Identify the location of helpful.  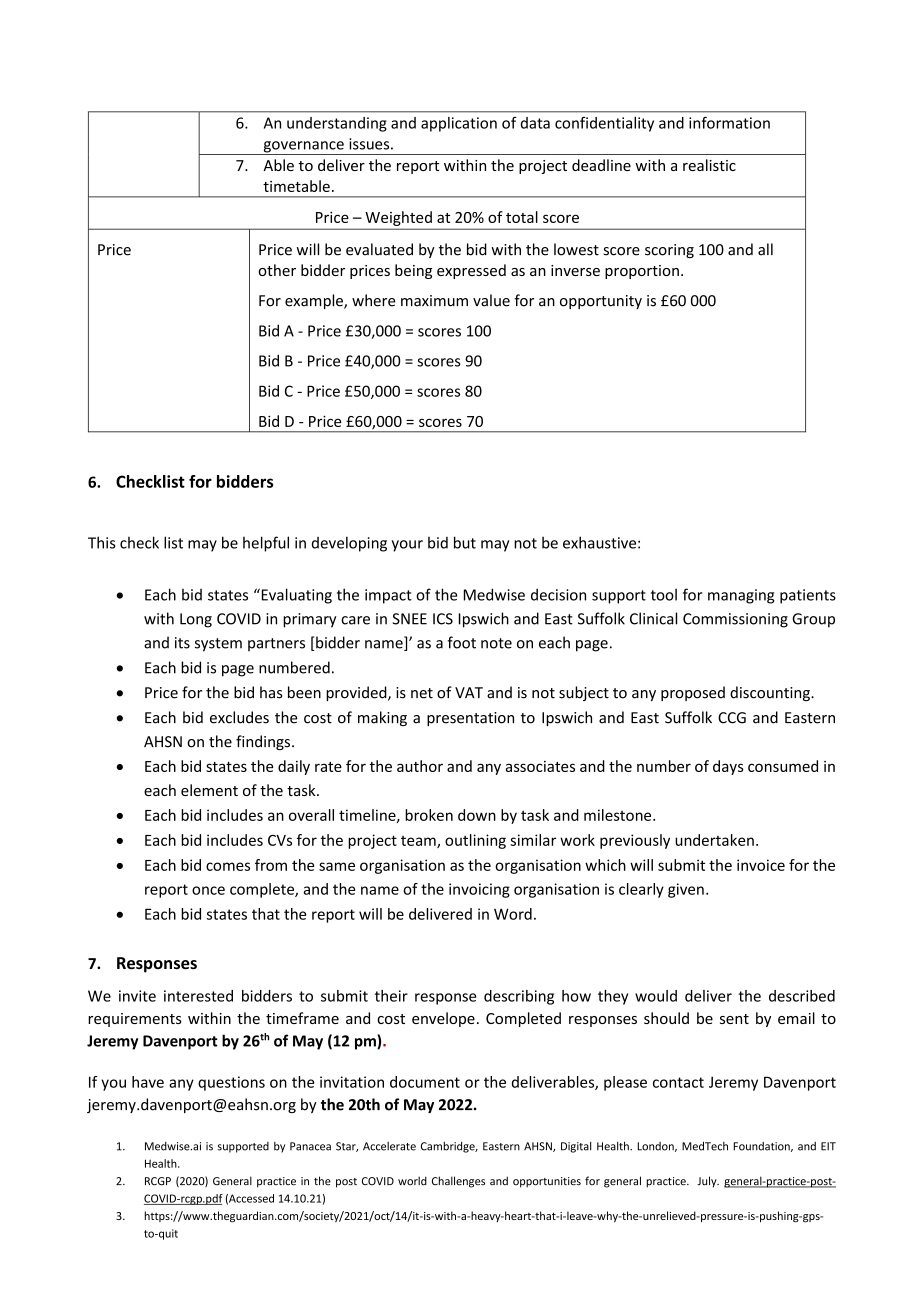
(266, 544).
